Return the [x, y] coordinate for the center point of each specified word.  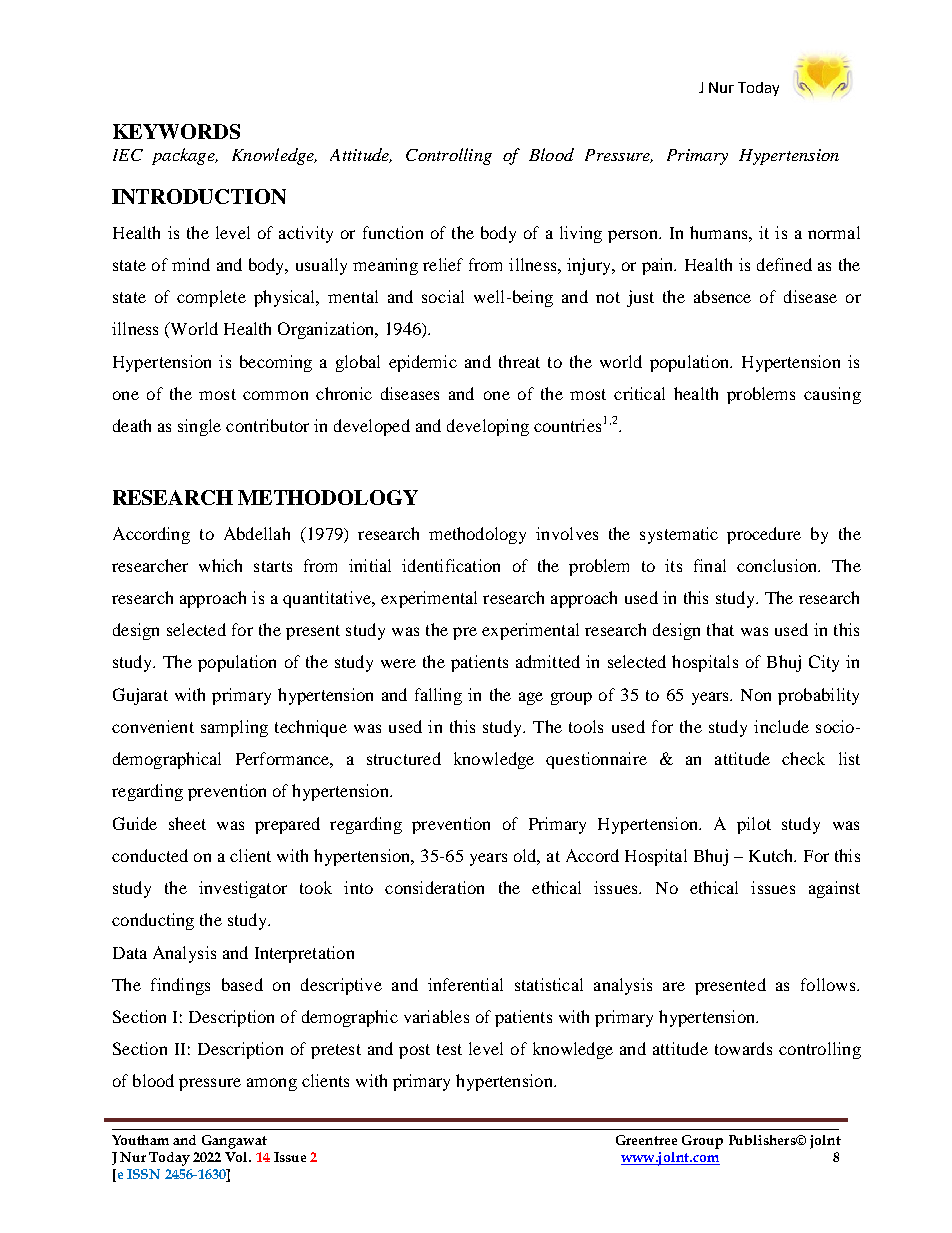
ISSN [143, 1174]
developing [488, 427]
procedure [764, 535]
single [199, 427]
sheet [187, 823]
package [184, 156]
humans [720, 232]
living [581, 234]
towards [743, 1048]
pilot [754, 825]
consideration [434, 887]
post [414, 1051]
